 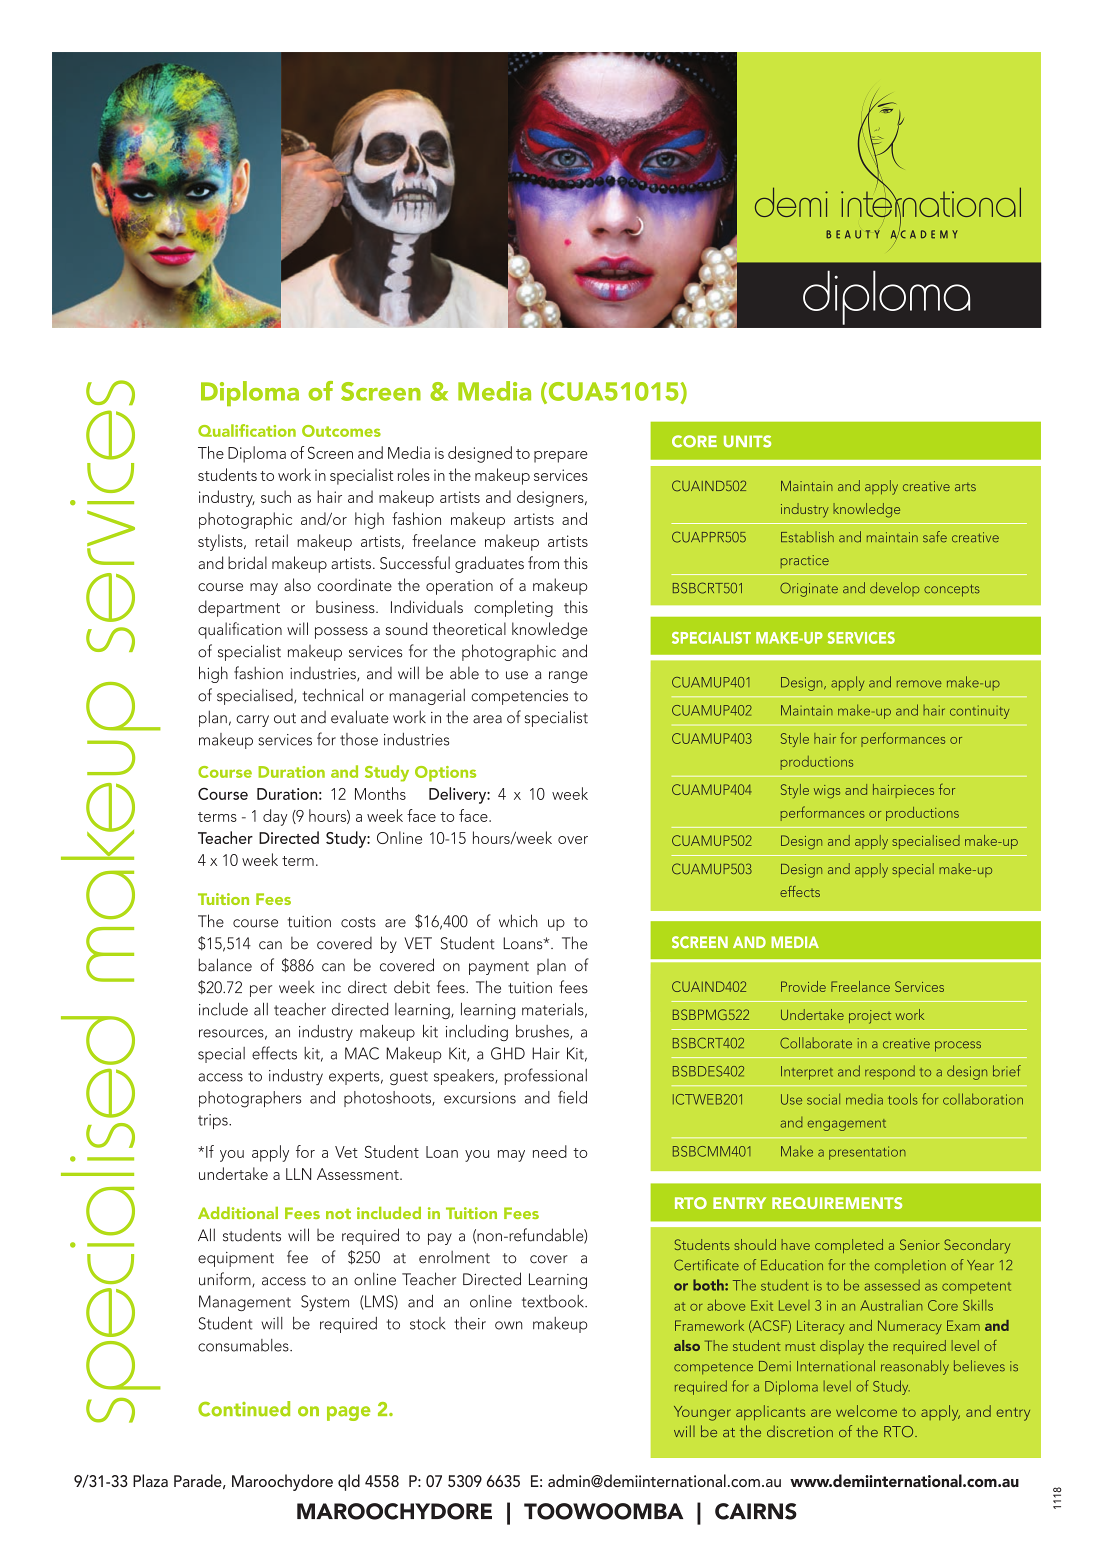 I want to click on carry, so click(x=252, y=721).
